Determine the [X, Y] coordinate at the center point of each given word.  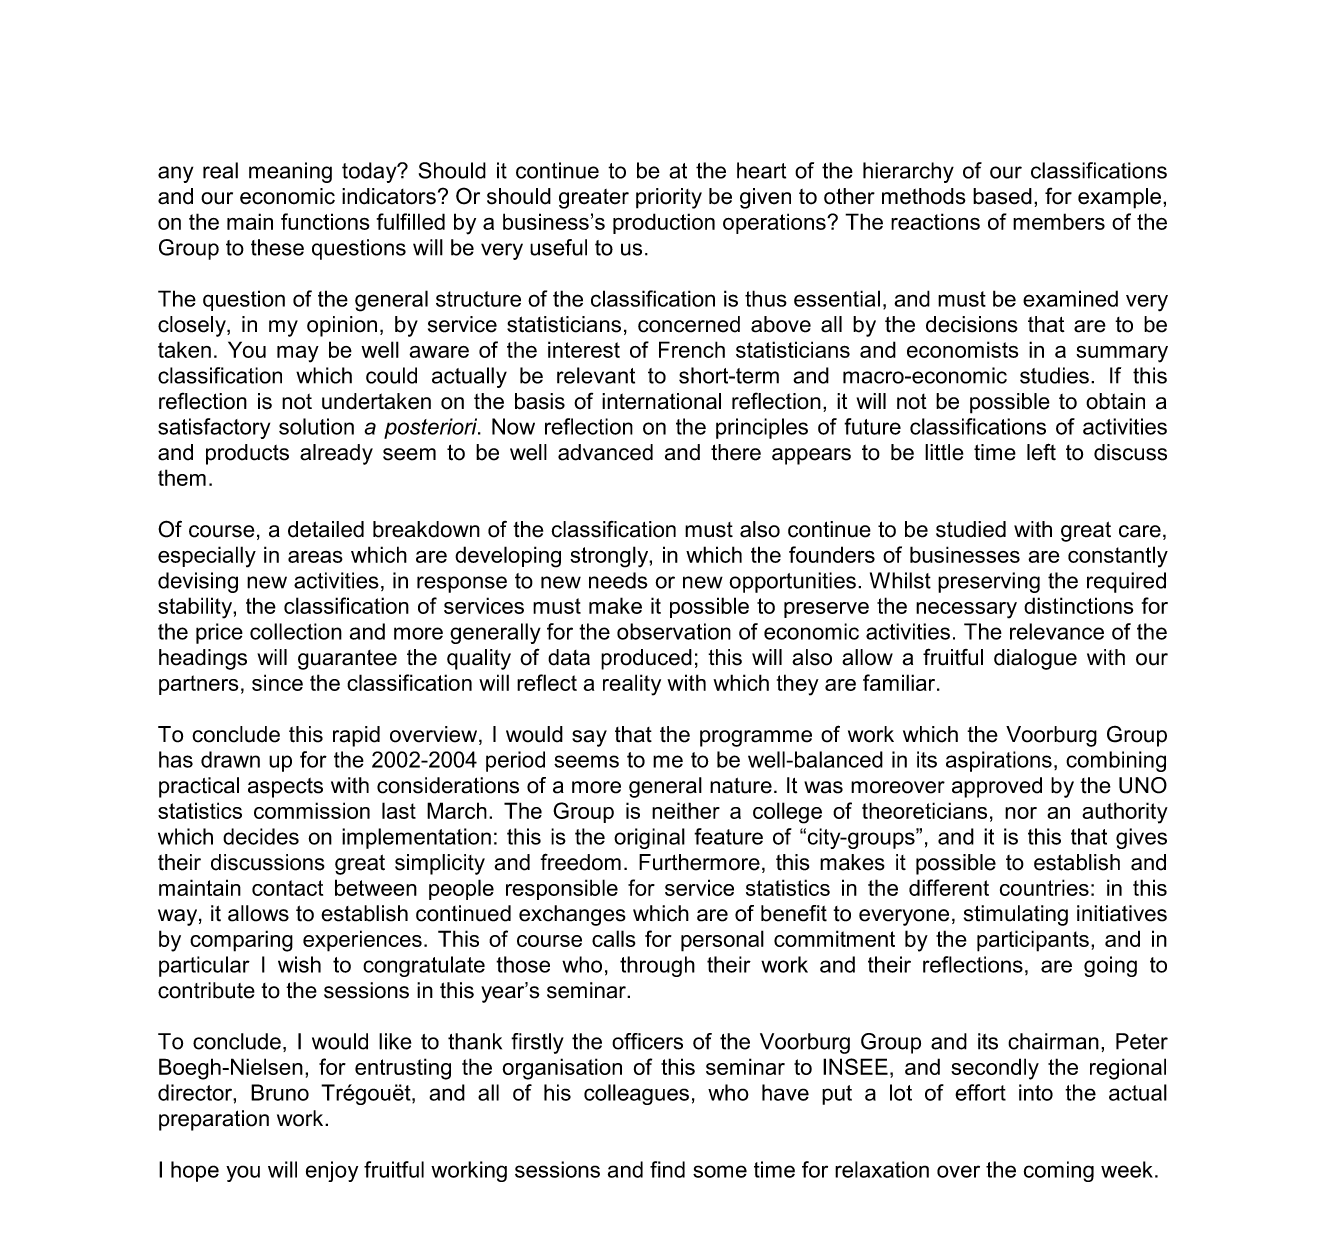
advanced [605, 452]
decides [261, 836]
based [1002, 196]
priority [669, 198]
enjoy [332, 1171]
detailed [326, 529]
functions [325, 221]
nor [1021, 813]
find [667, 1169]
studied [971, 529]
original [649, 838]
